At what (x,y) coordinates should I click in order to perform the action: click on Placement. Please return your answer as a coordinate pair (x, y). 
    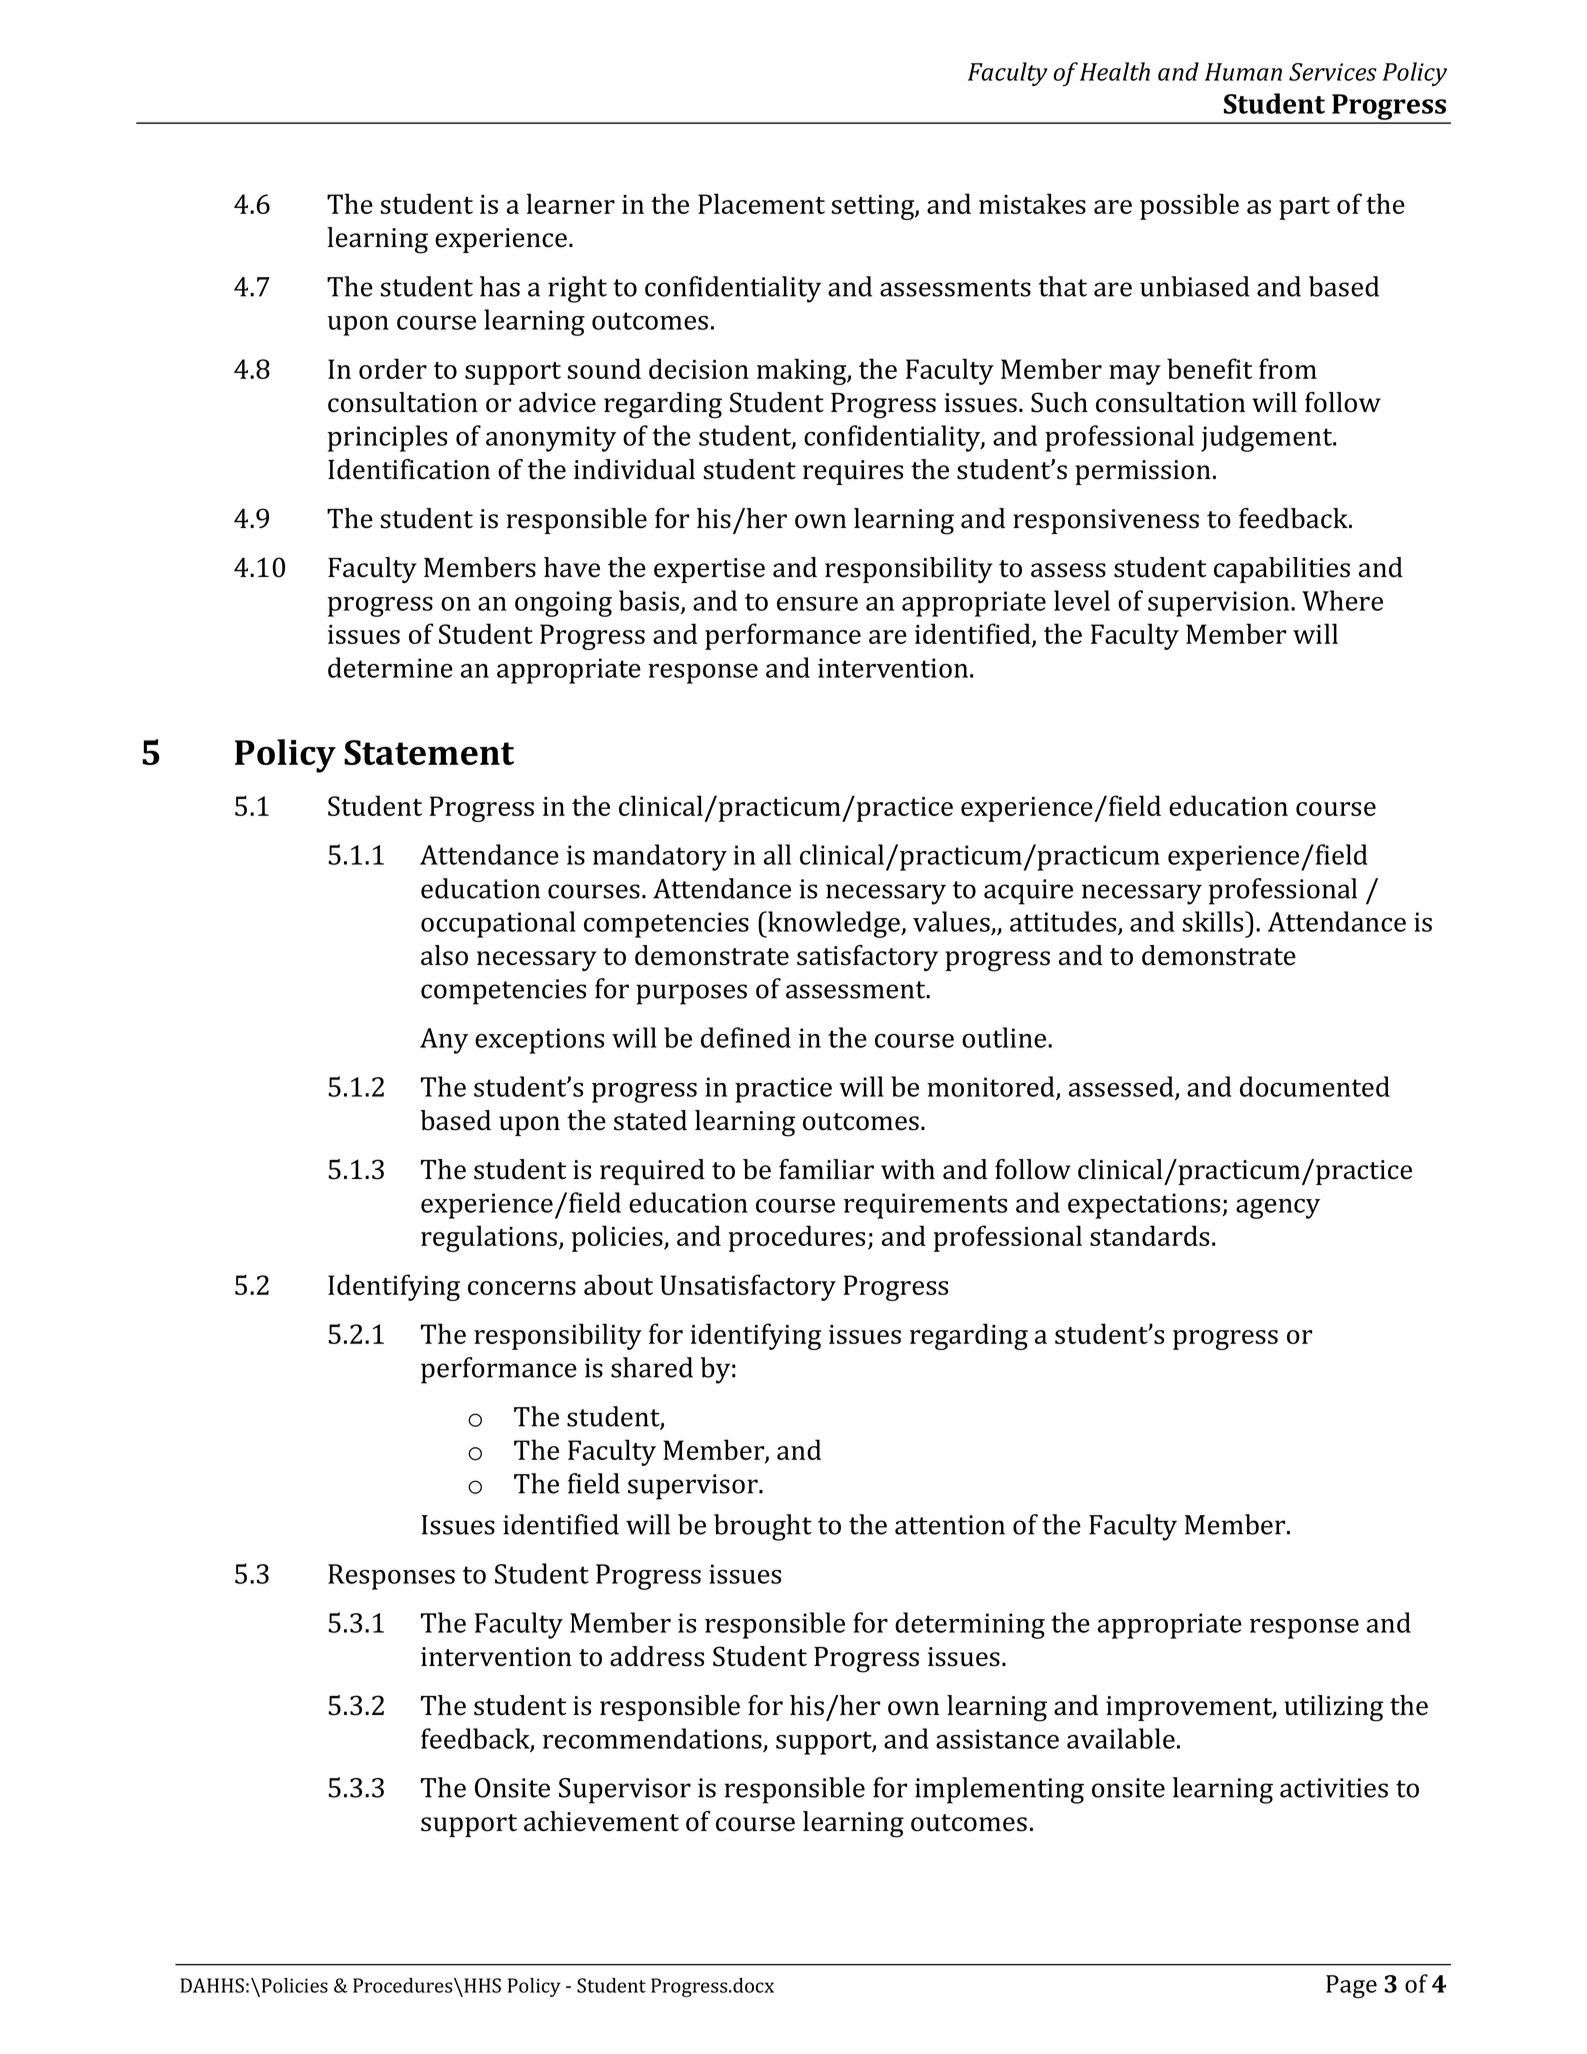
    Looking at the image, I should click on (761, 203).
